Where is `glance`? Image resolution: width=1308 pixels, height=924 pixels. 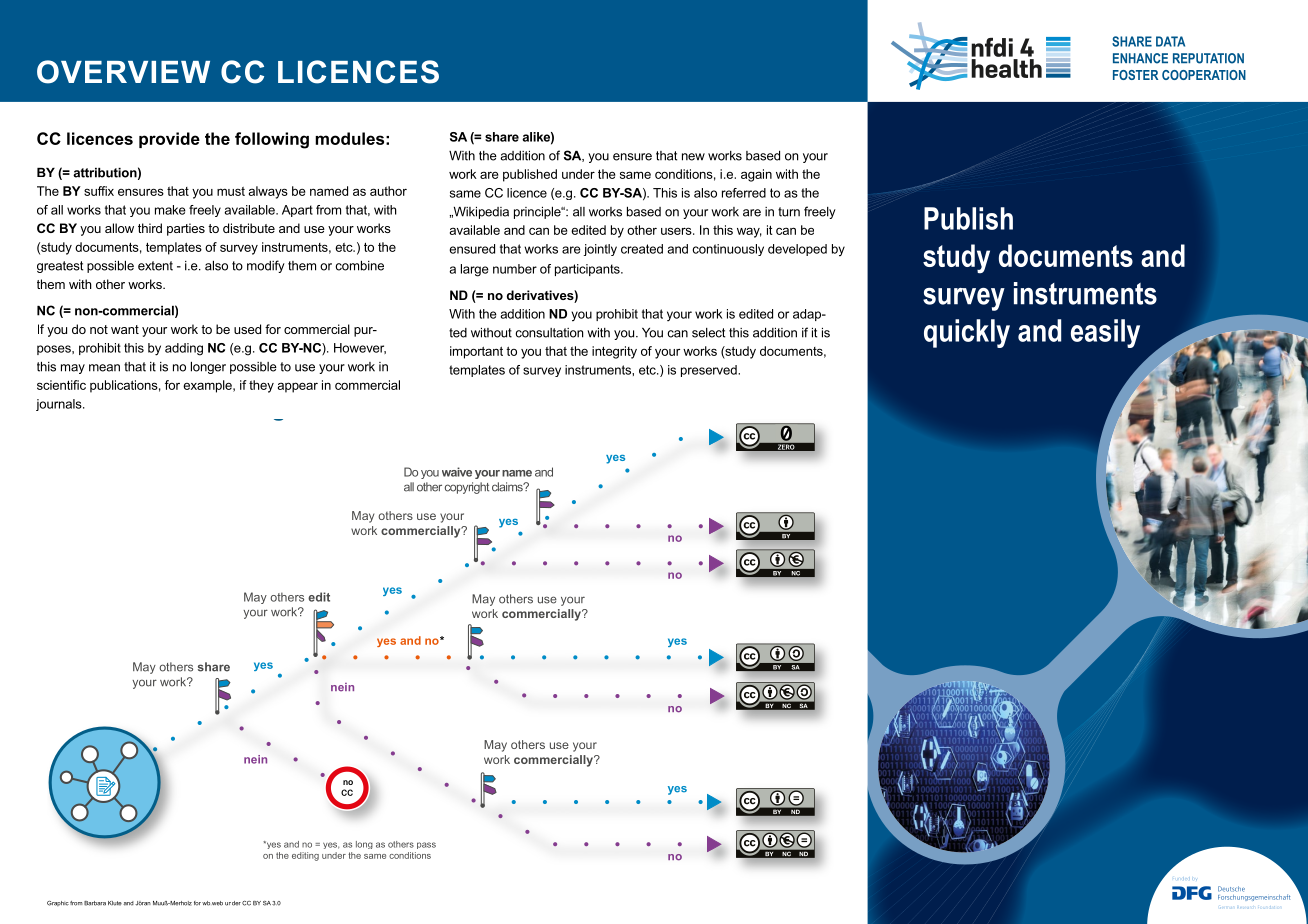 glance is located at coordinates (312, 404).
